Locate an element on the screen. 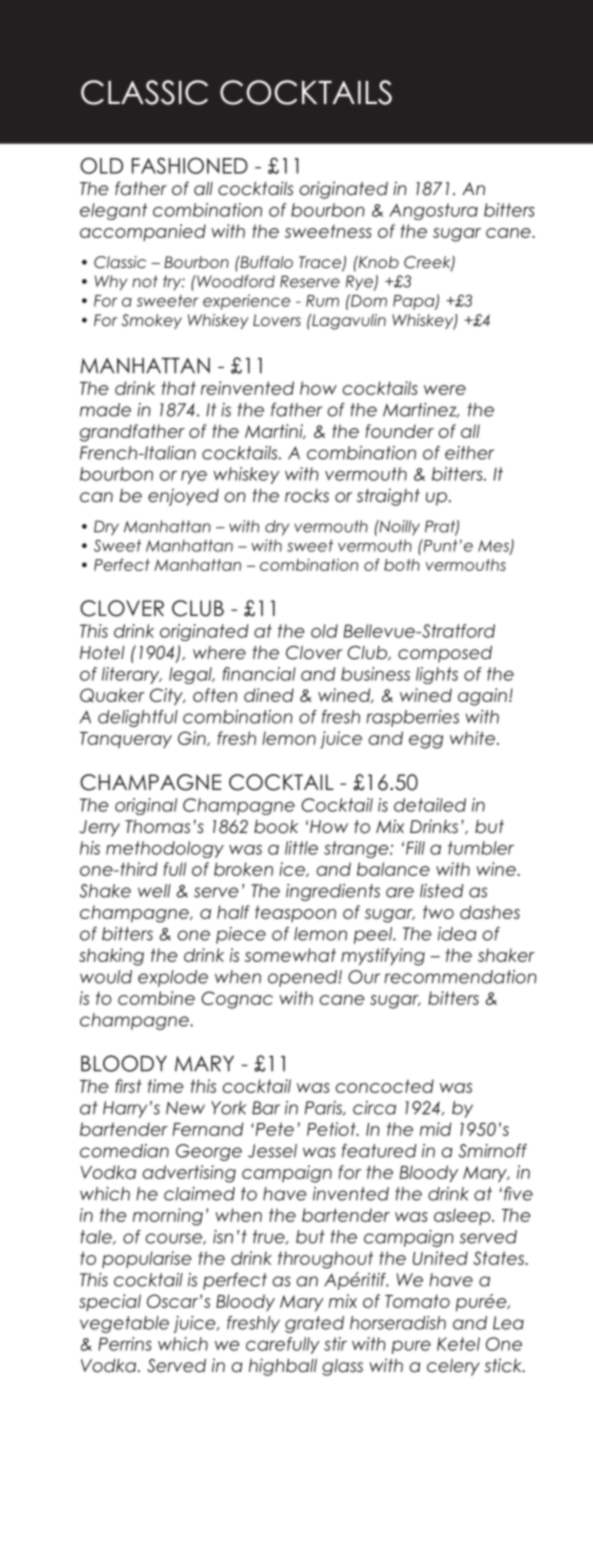  recommendation is located at coordinates (460, 977).
